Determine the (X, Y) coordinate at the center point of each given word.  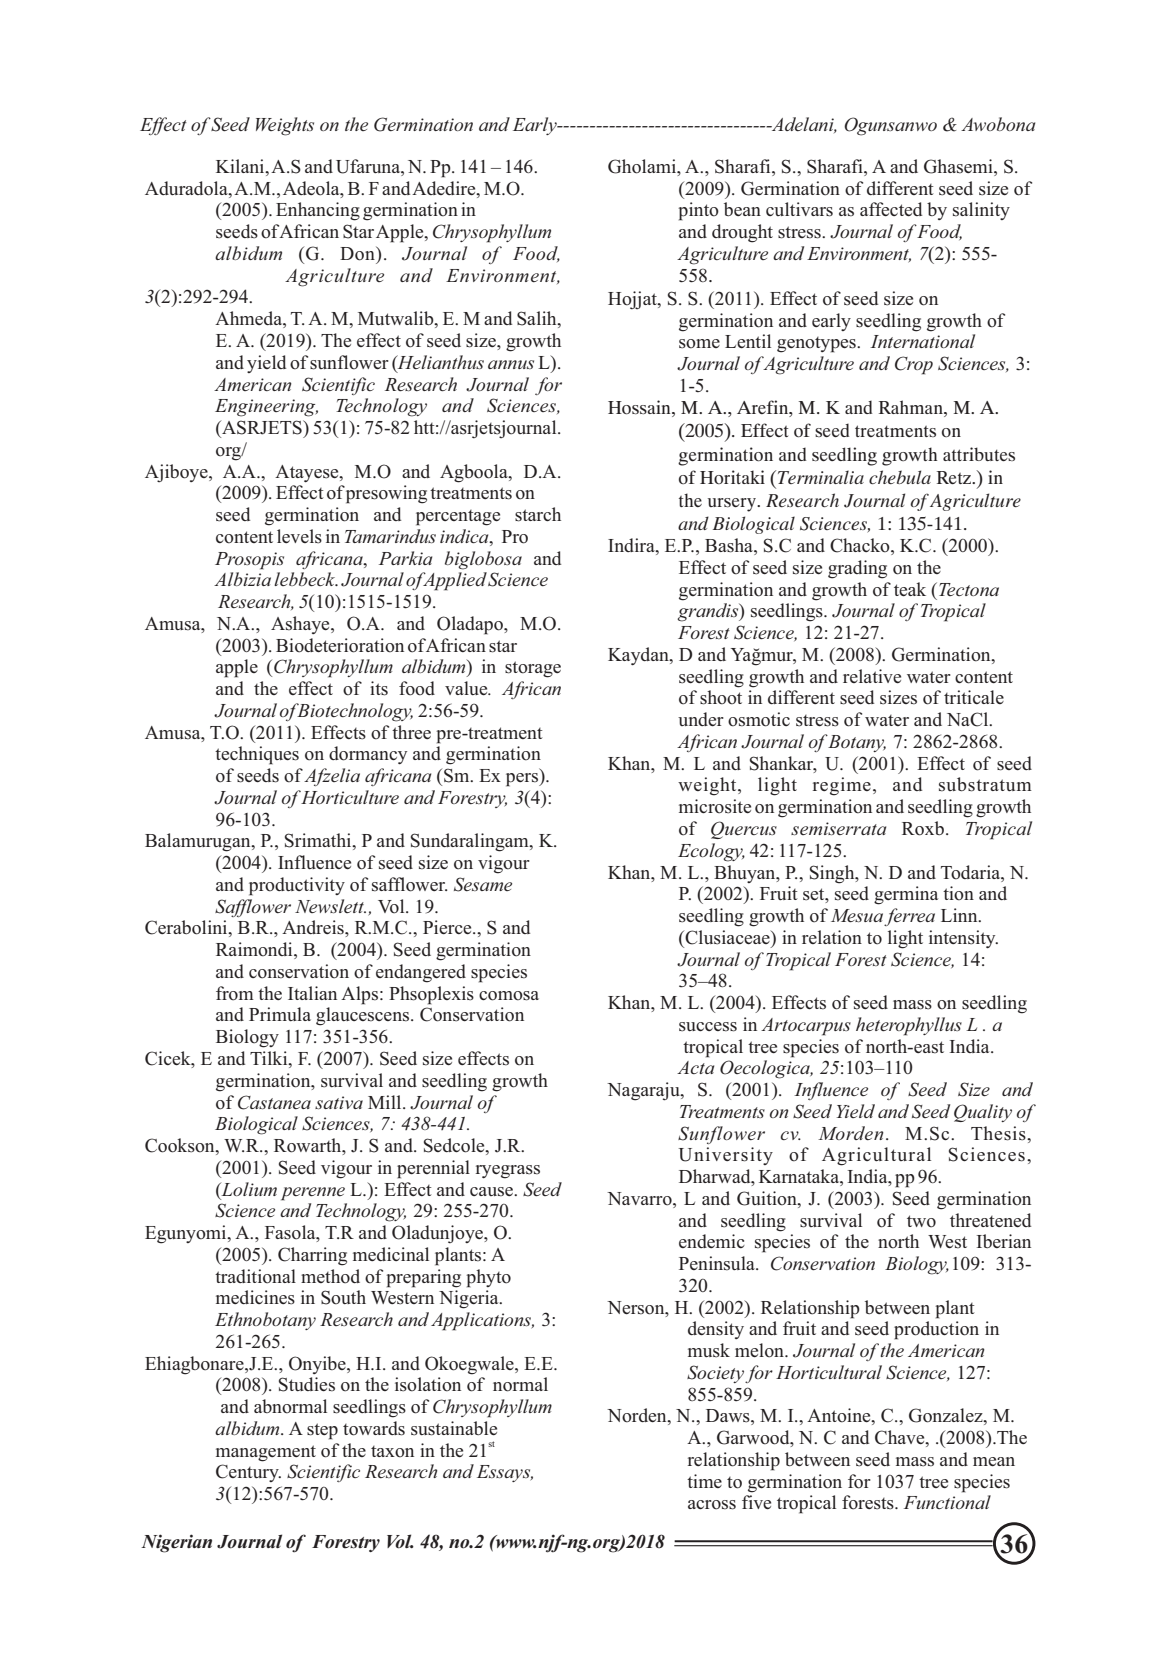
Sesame (483, 884)
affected (891, 209)
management (266, 1453)
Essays (505, 1473)
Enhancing (318, 211)
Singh (833, 874)
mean (994, 1461)
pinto (698, 211)
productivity (297, 886)
